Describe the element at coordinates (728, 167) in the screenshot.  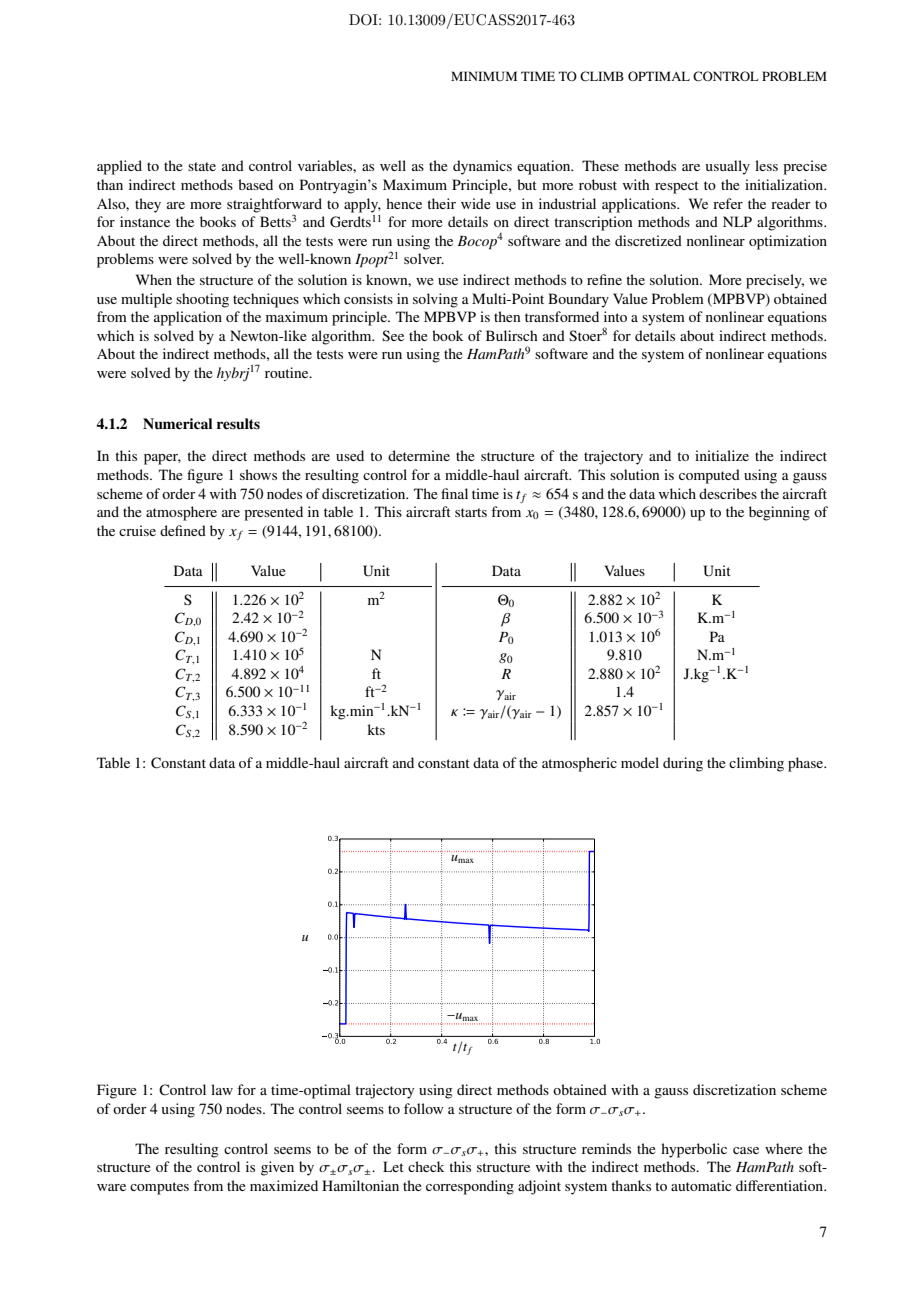
I see `usually` at that location.
